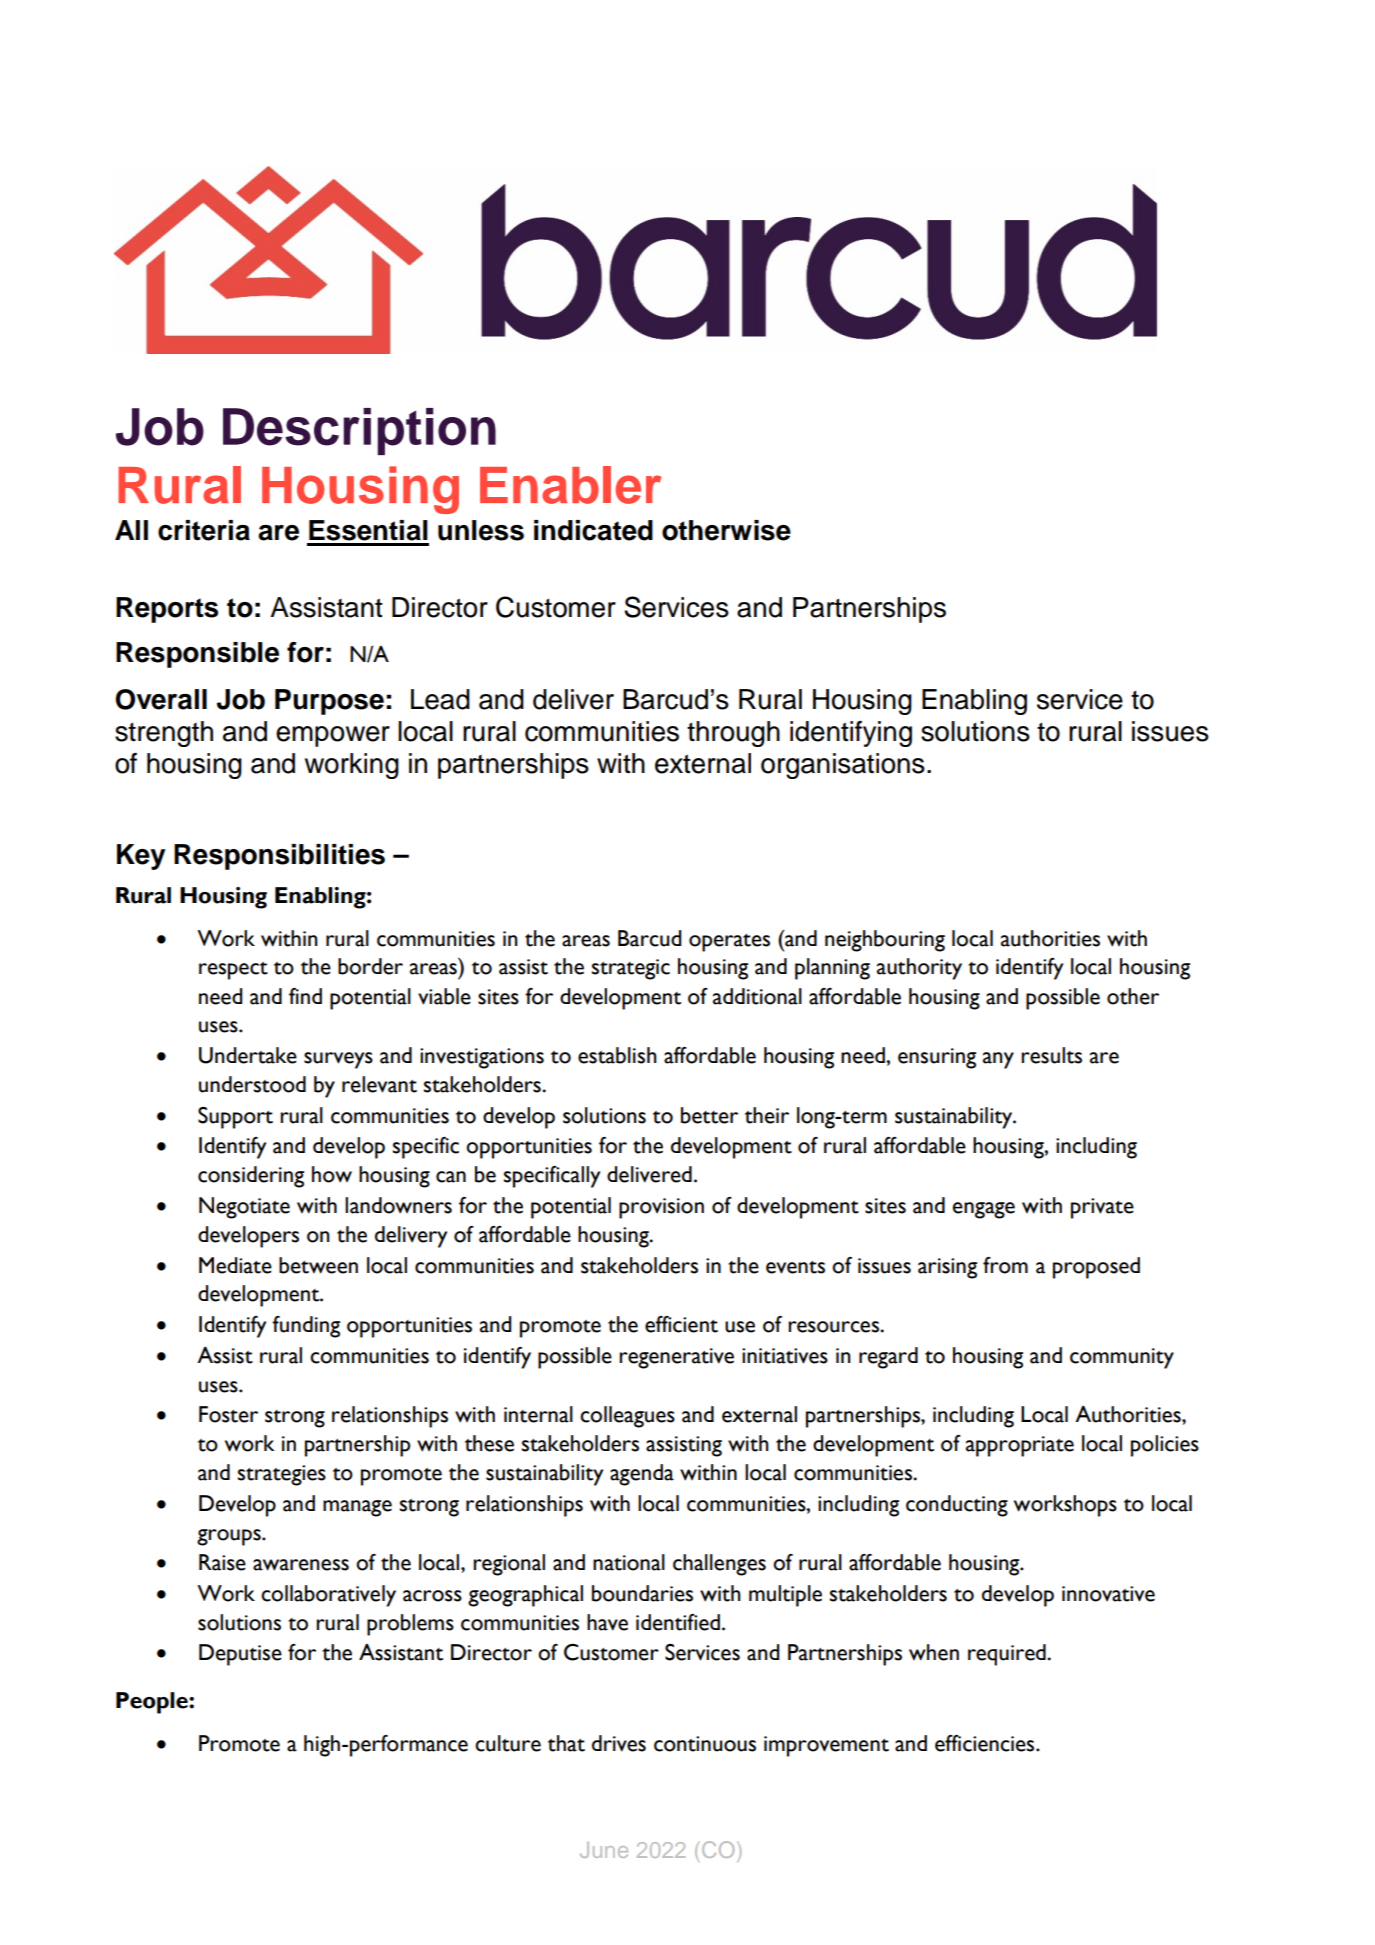 This screenshot has height=1945, width=1375. I want to click on indicated, so click(593, 530).
